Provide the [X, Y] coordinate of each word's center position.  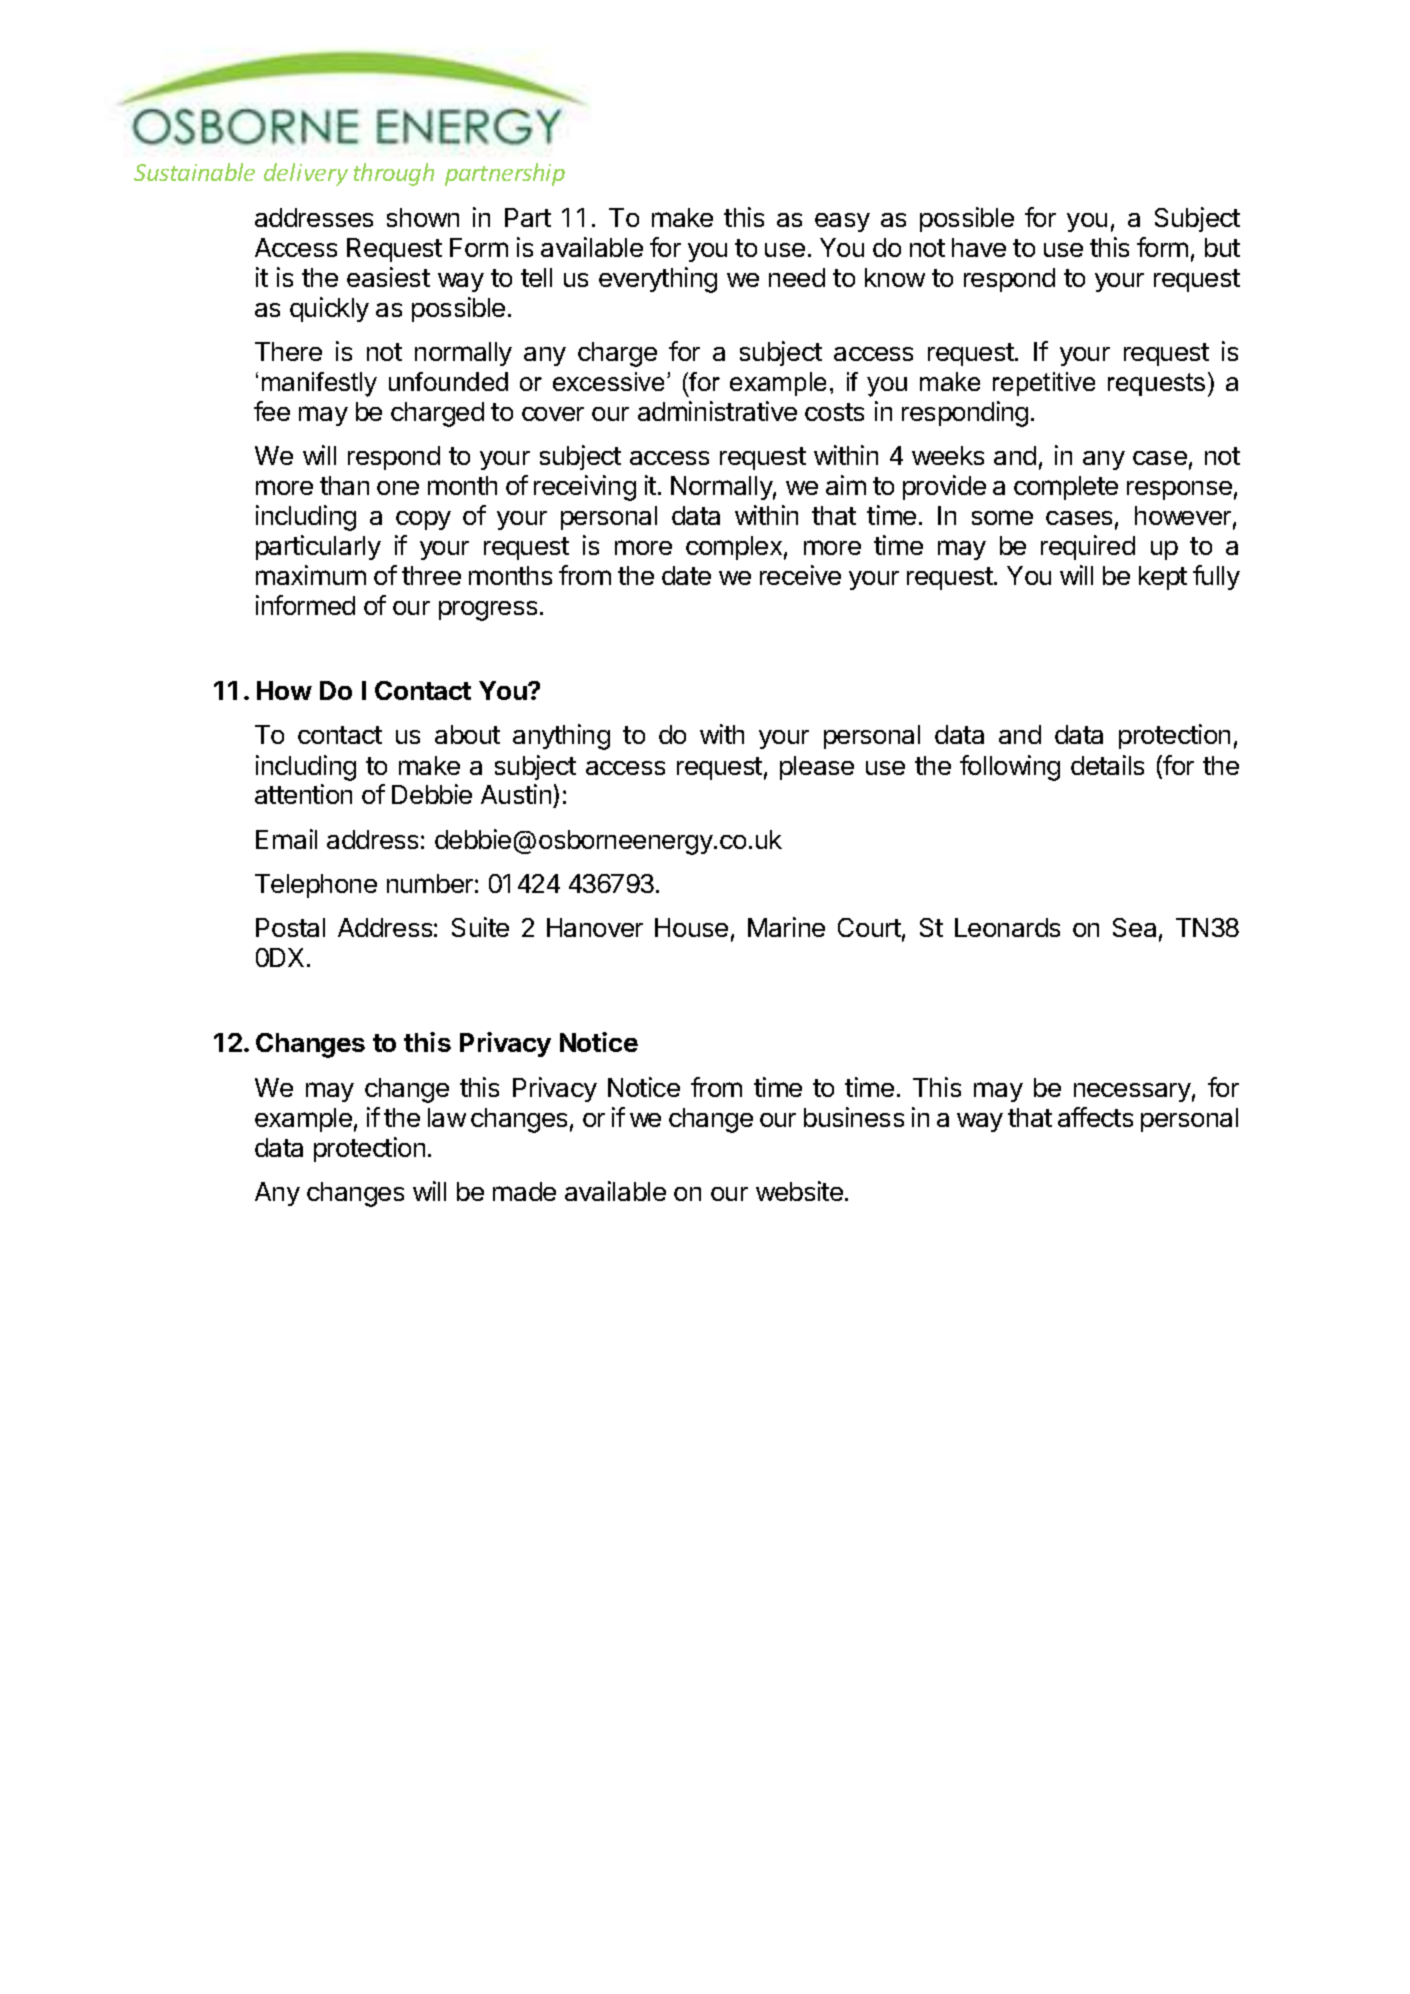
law [447, 1117]
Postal [290, 927]
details [1107, 765]
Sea [1134, 927]
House [691, 927]
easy [842, 222]
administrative [717, 411]
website [799, 1191]
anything [561, 737]
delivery [306, 174]
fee [272, 411]
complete [1066, 488]
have [979, 247]
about [467, 734]
